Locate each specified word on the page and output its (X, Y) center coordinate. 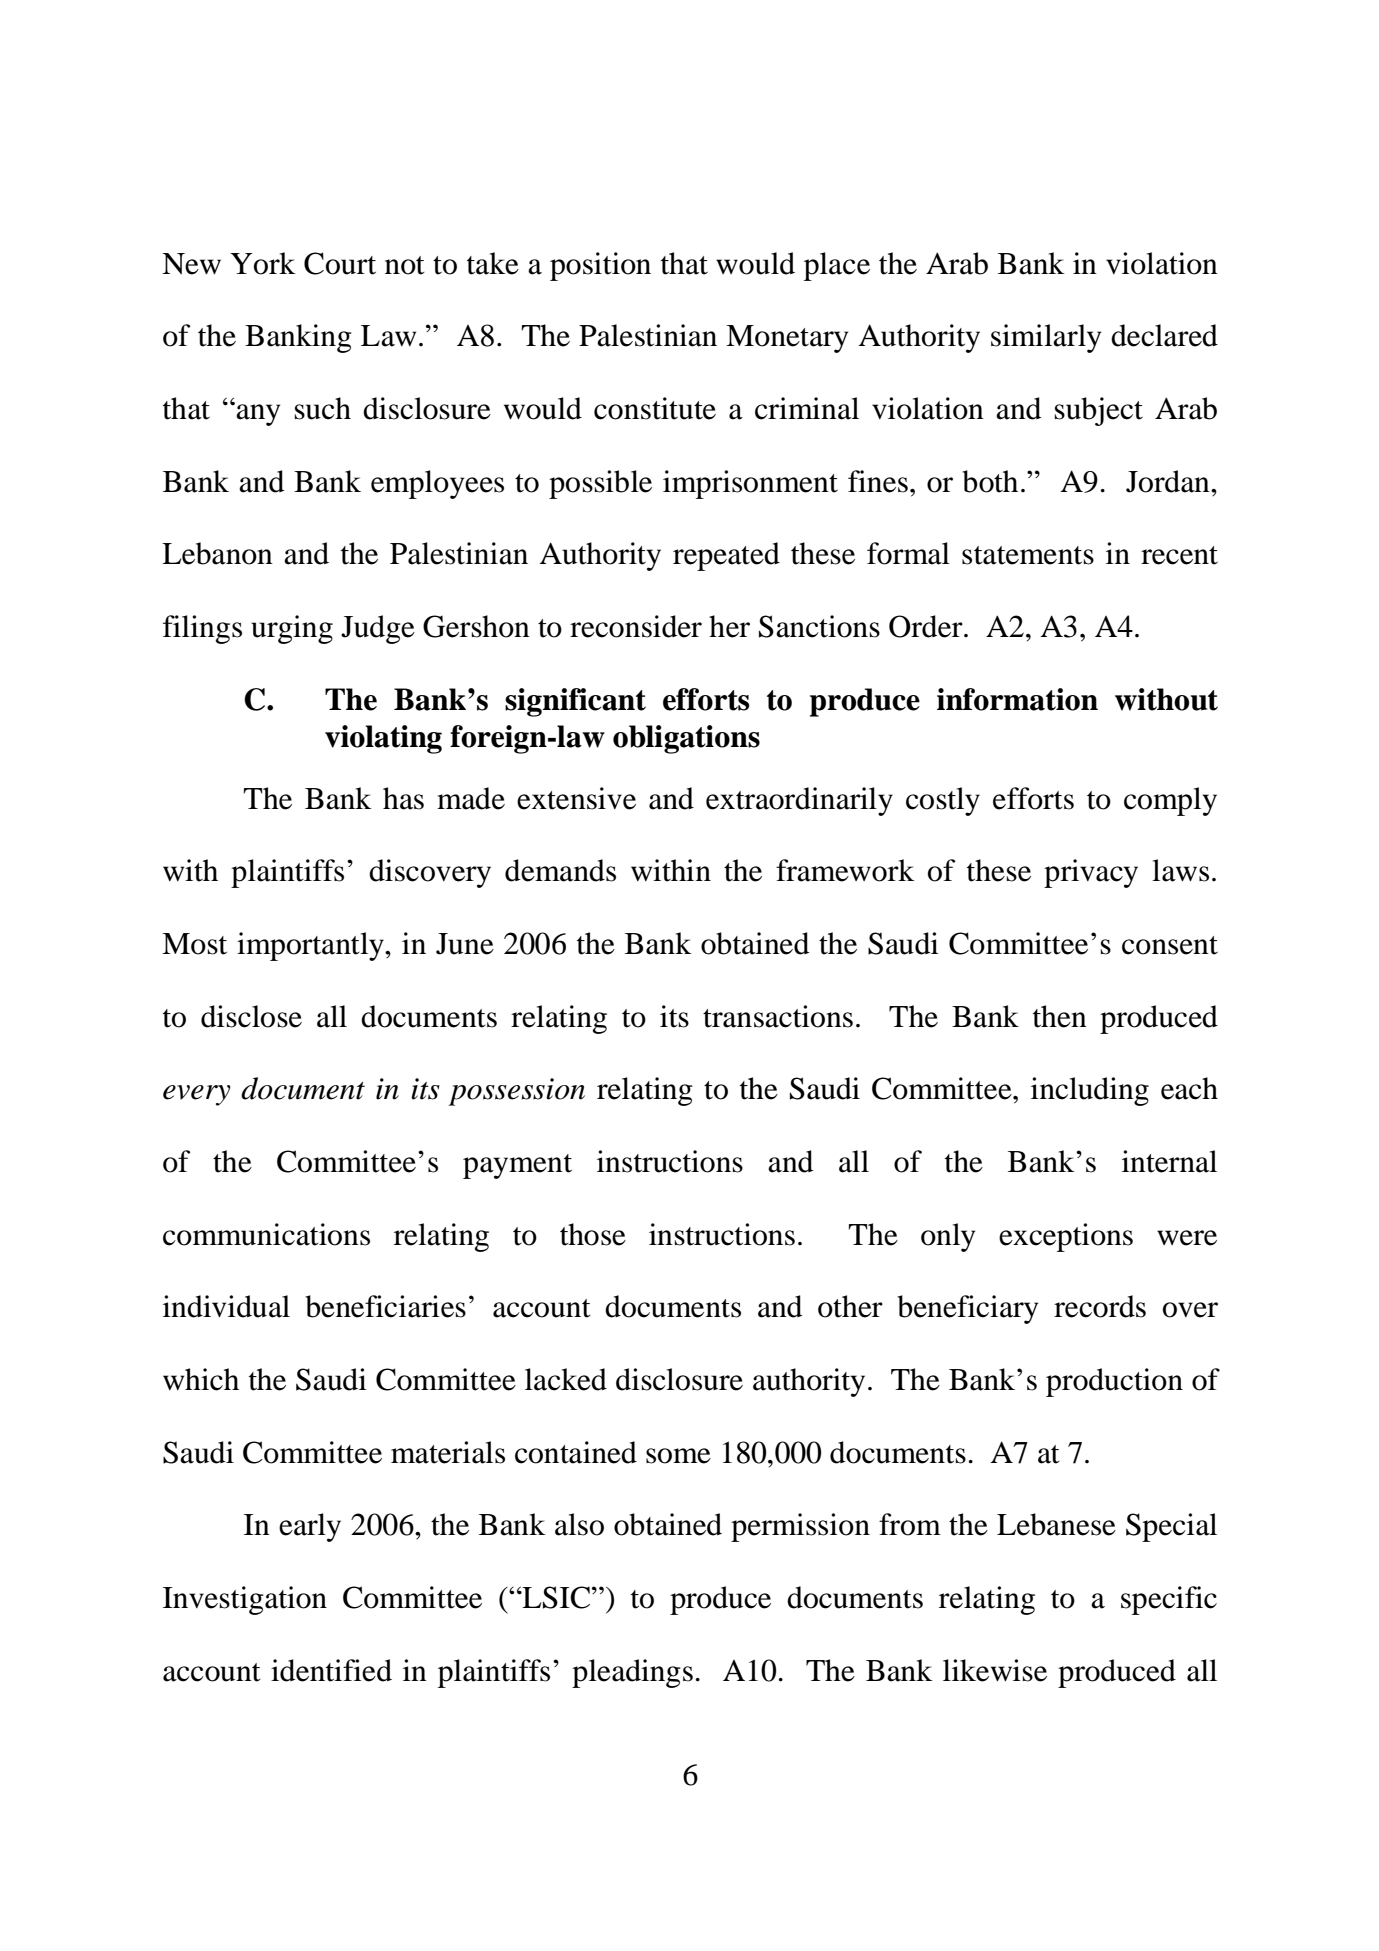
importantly (311, 946)
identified (331, 1670)
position (600, 266)
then (1060, 1016)
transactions (778, 1016)
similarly (1046, 338)
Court (340, 263)
